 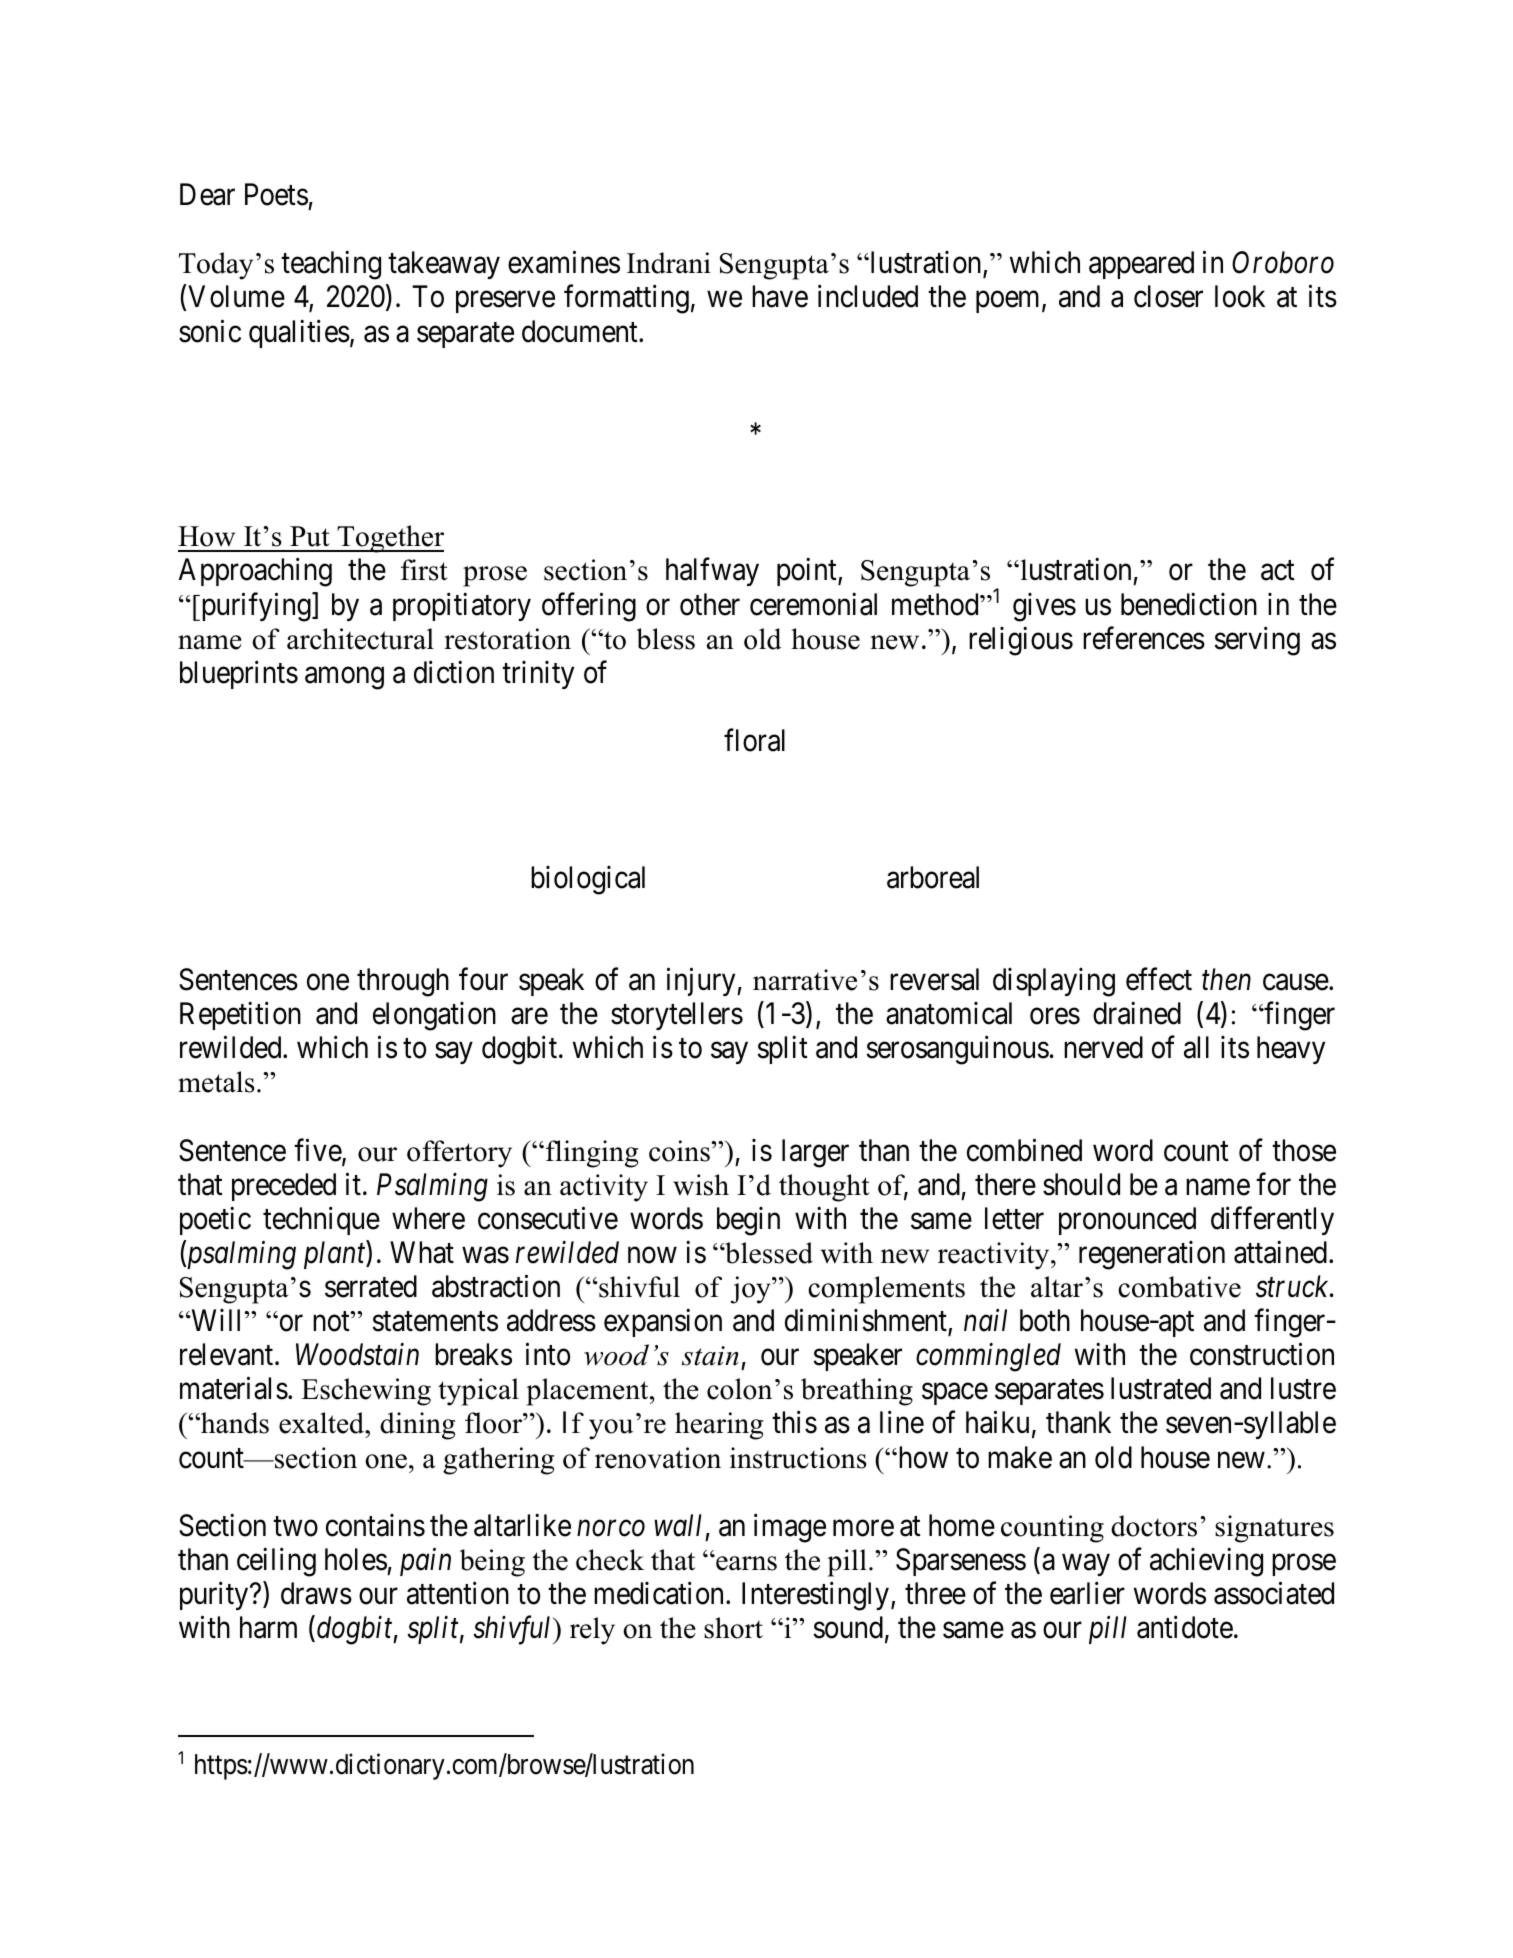 What do you see at coordinates (702, 982) in the screenshot?
I see `injury` at bounding box center [702, 982].
